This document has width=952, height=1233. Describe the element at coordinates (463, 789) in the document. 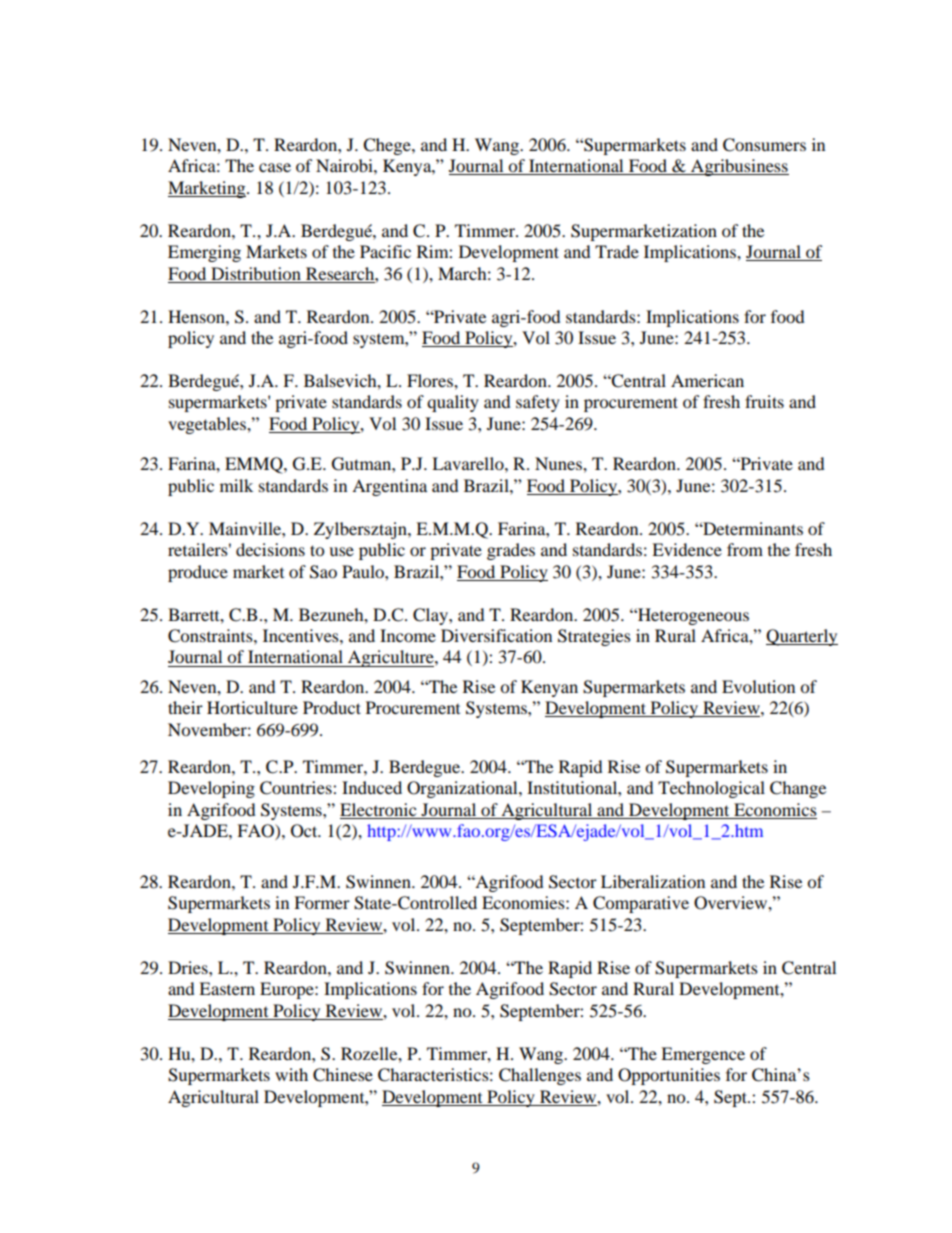

I see `Organizational` at that location.
